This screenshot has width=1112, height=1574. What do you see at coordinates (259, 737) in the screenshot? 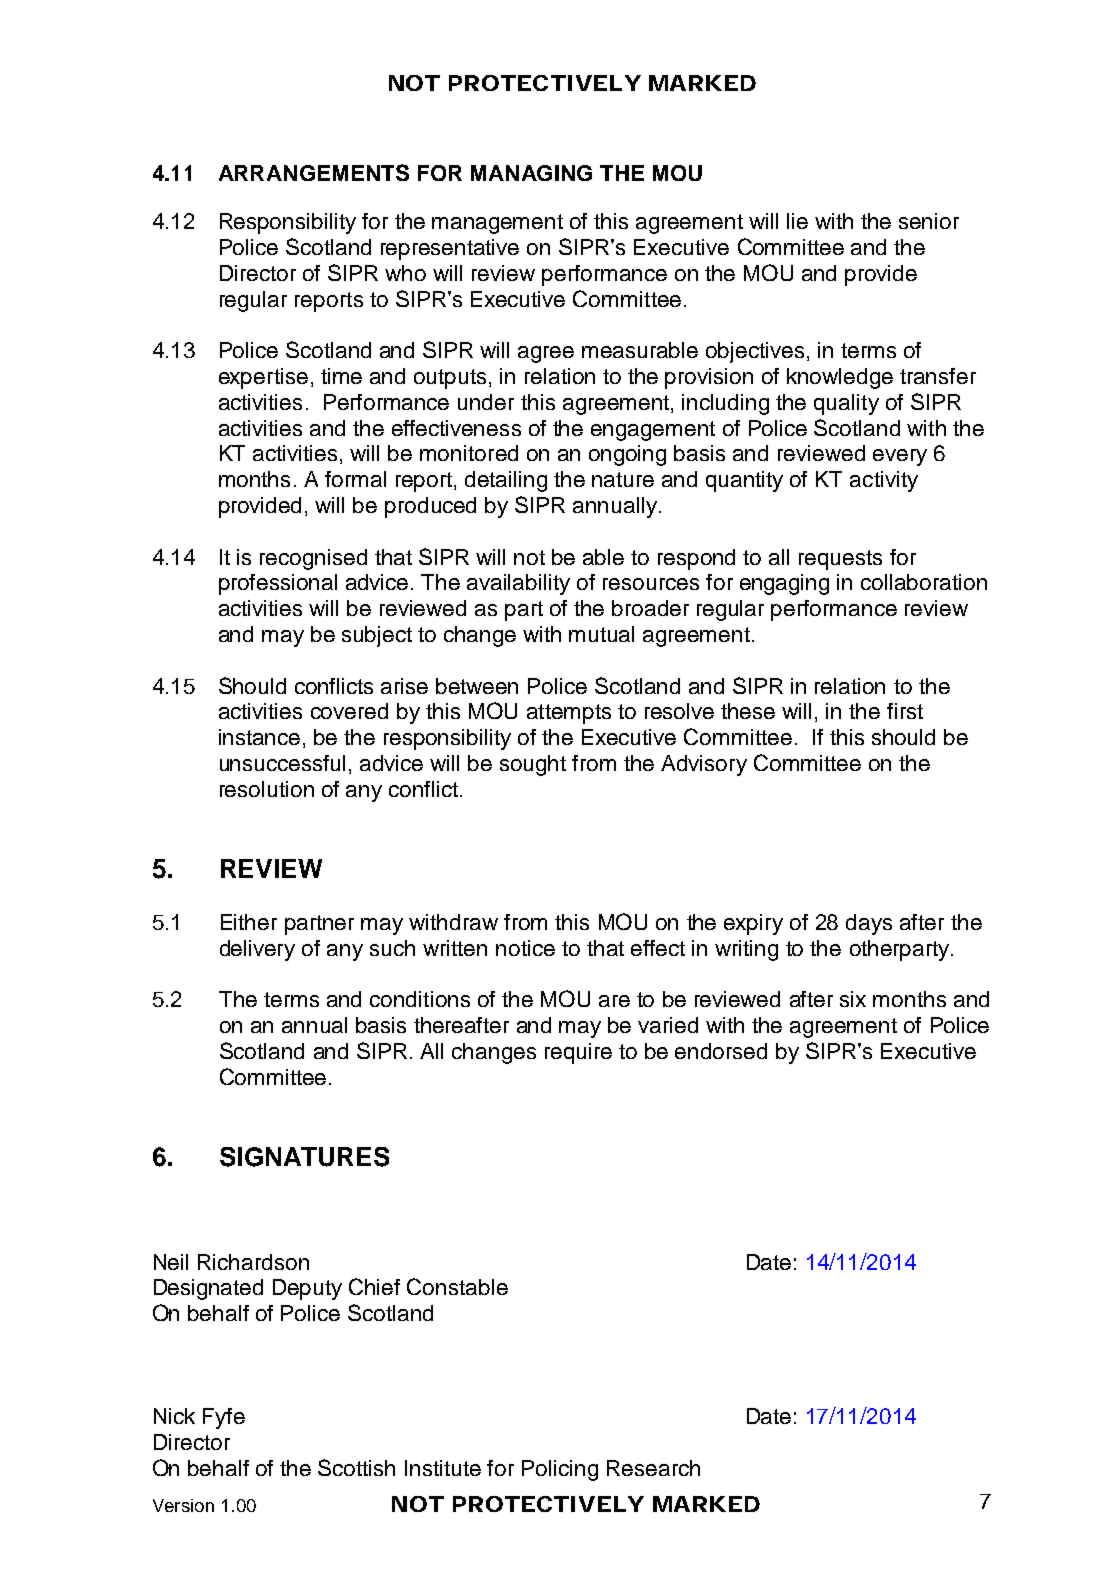
I see `instance` at bounding box center [259, 737].
